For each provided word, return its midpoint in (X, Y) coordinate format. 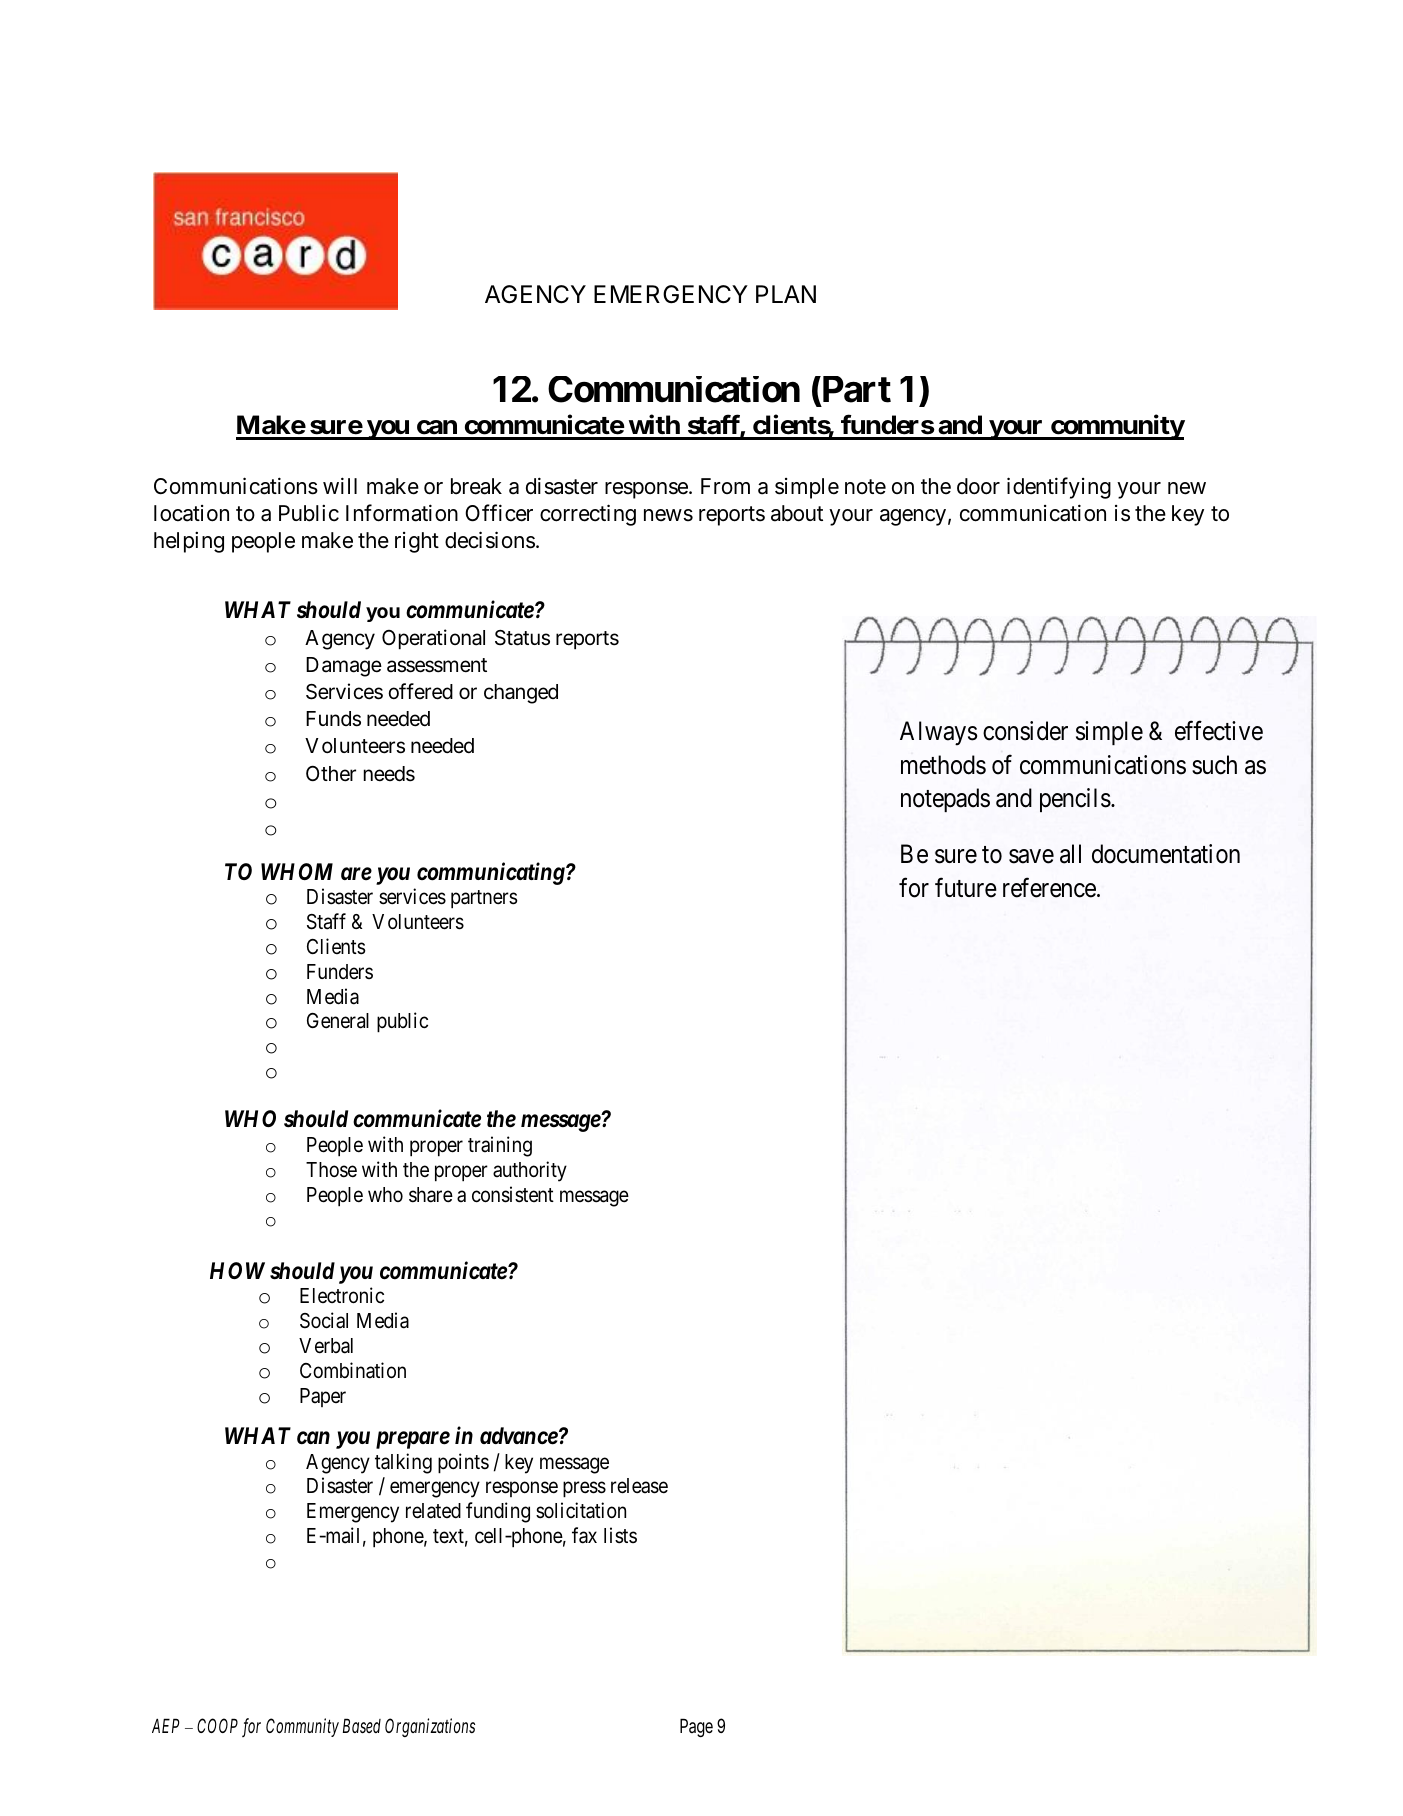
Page (696, 1727)
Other (331, 774)
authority (530, 1171)
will (340, 485)
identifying (1059, 488)
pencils (1075, 800)
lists (620, 1535)
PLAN (786, 294)
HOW (237, 1270)
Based (362, 1725)
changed (521, 694)
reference (1049, 887)
